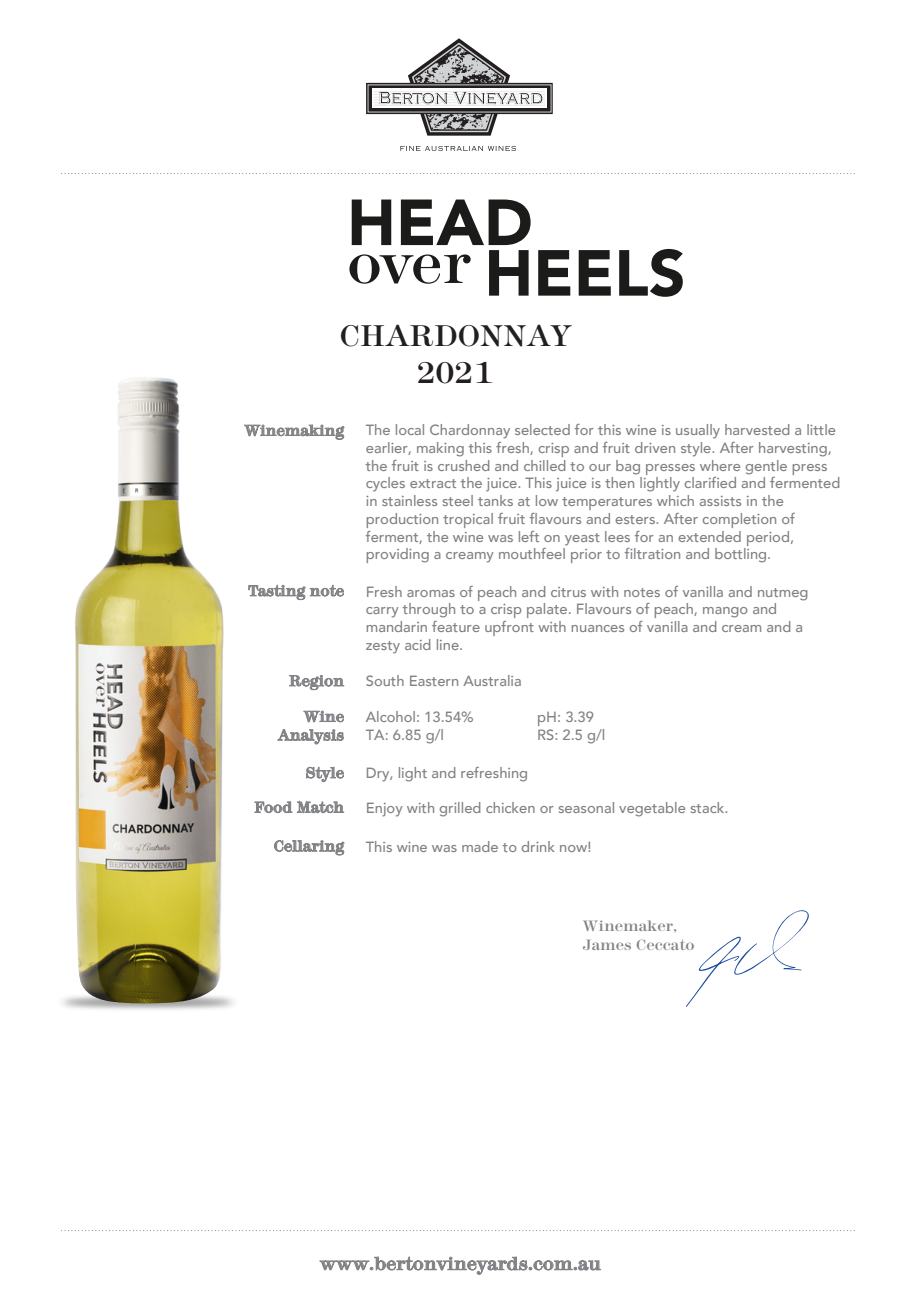 This screenshot has width=924, height=1308. I want to click on James, so click(607, 944).
